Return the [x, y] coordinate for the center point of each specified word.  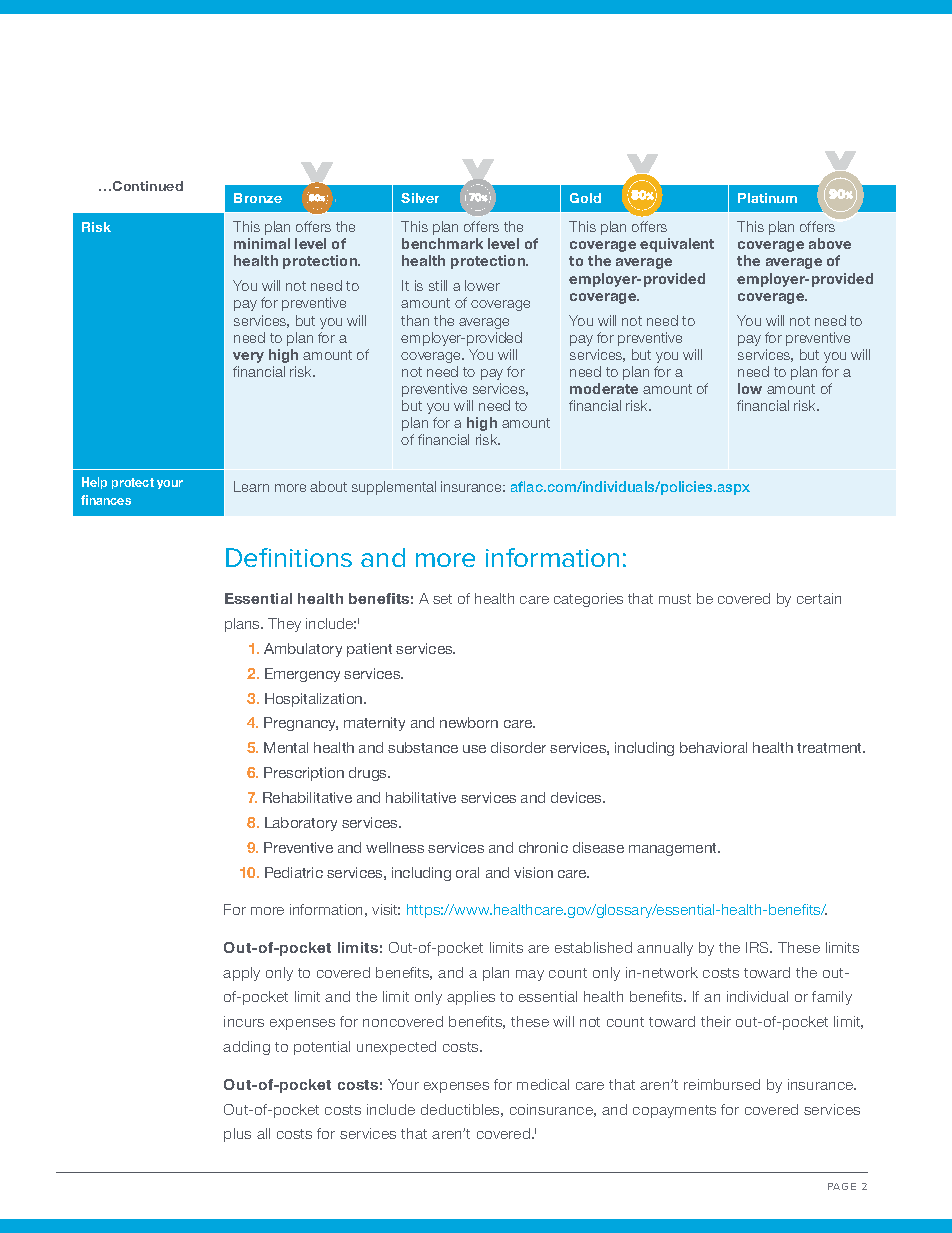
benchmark [442, 243]
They [284, 625]
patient [369, 650]
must [675, 599]
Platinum [767, 198]
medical [543, 1084]
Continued [148, 186]
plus [237, 1135]
